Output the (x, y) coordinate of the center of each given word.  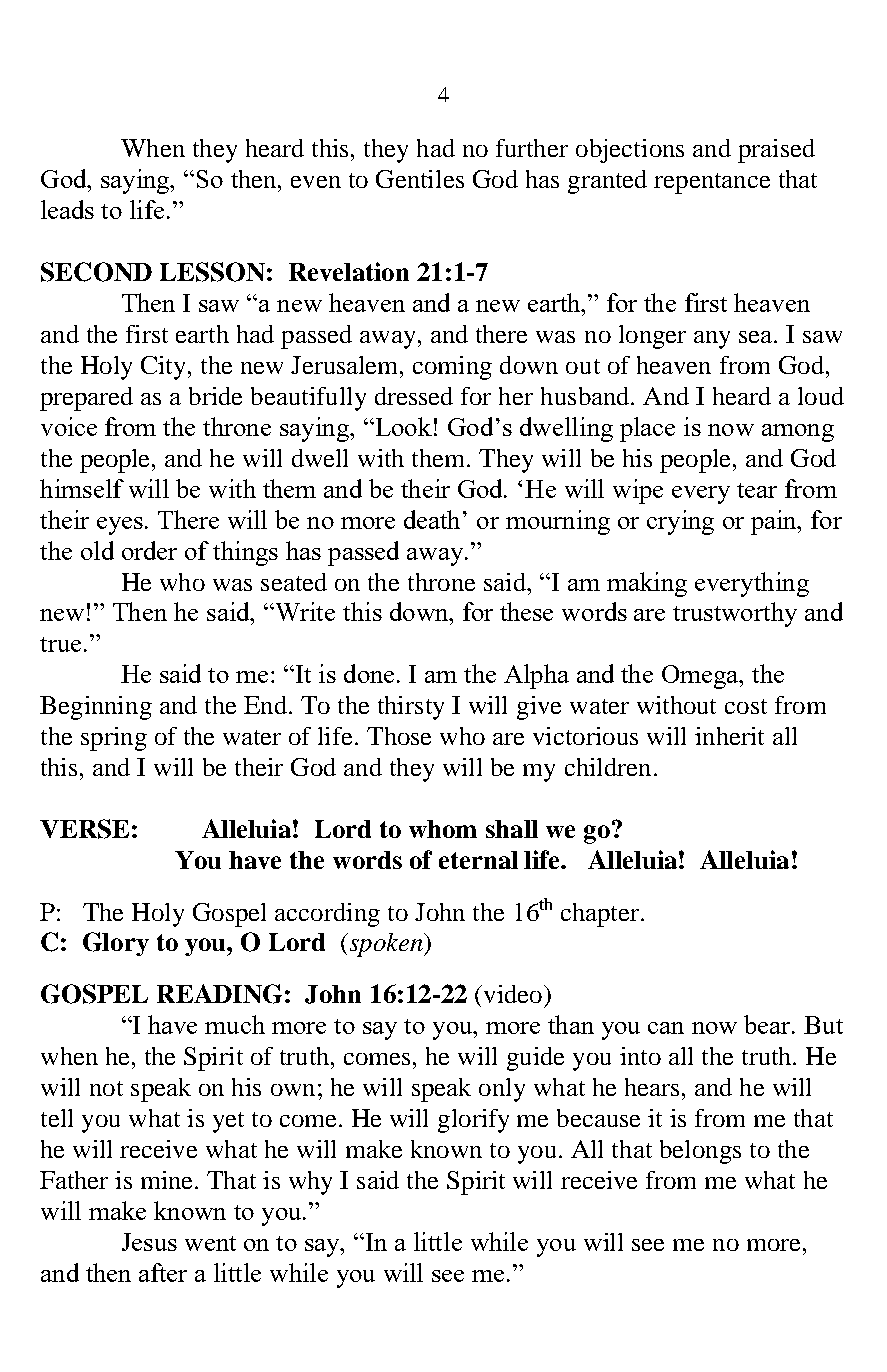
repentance (712, 183)
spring (114, 739)
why (310, 1183)
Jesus (149, 1242)
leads (67, 209)
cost (746, 706)
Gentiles (420, 179)
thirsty (411, 708)
